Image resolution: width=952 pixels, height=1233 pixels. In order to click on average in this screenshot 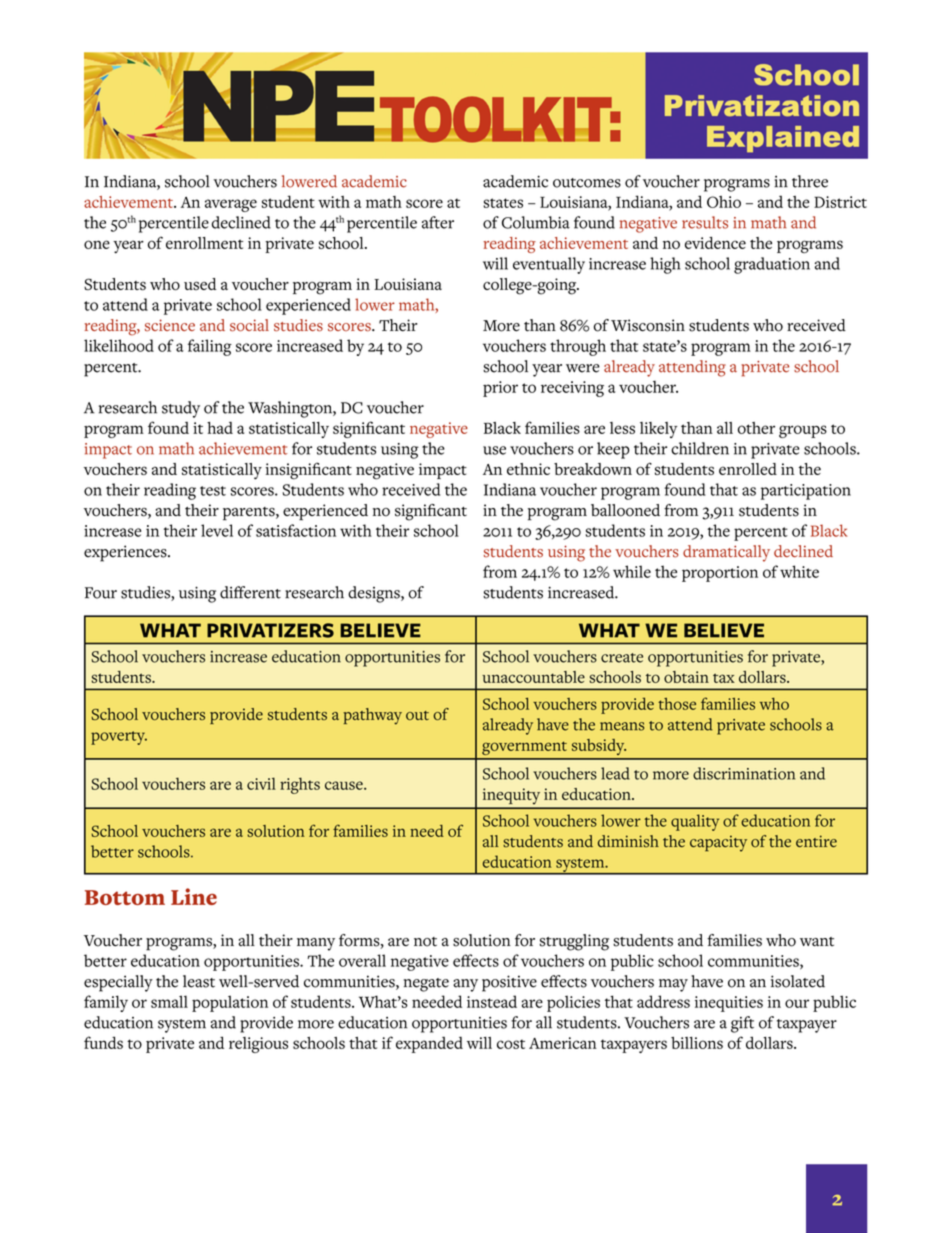, I will do `click(231, 205)`.
